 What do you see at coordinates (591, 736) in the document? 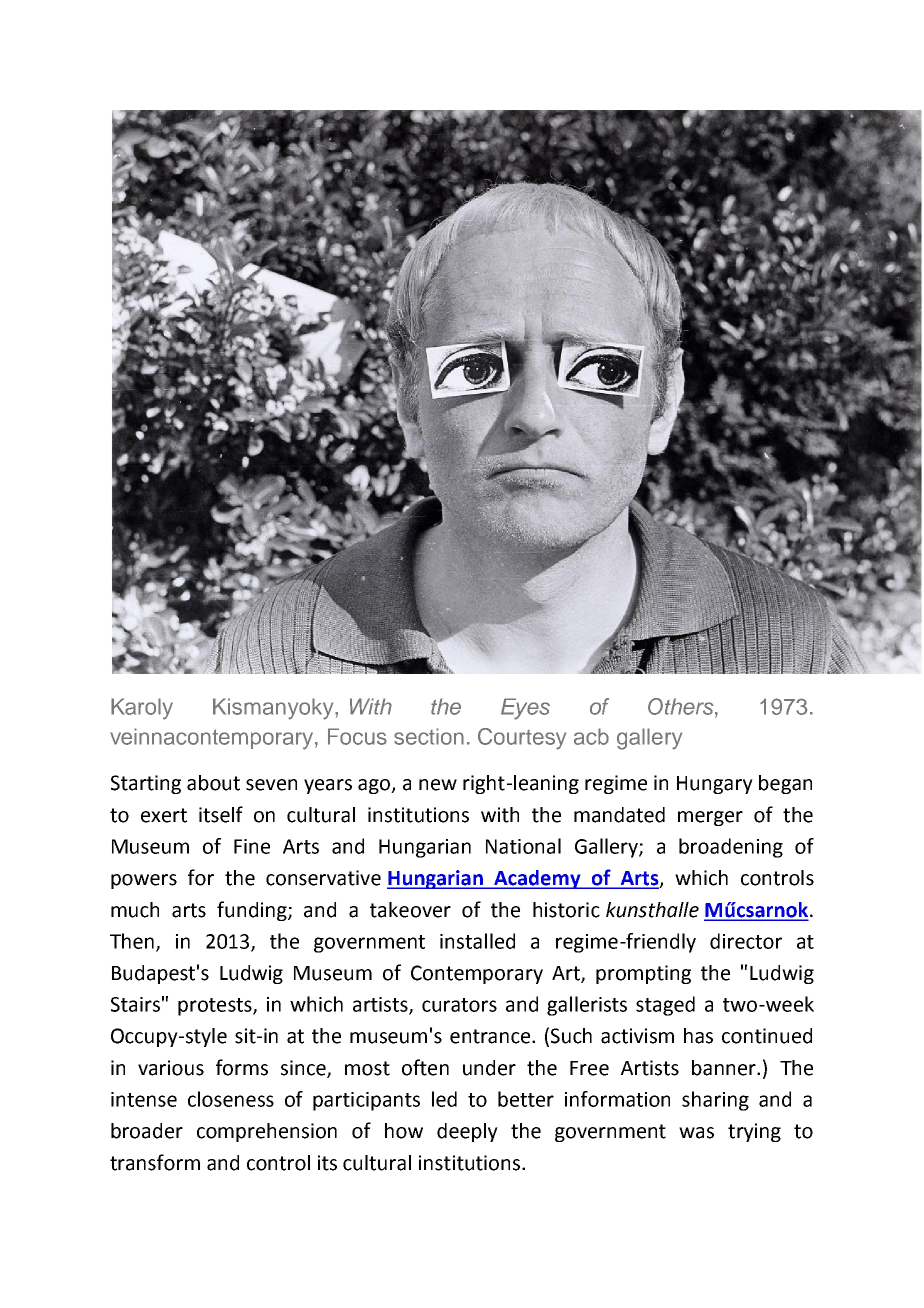
I see `acb` at bounding box center [591, 736].
